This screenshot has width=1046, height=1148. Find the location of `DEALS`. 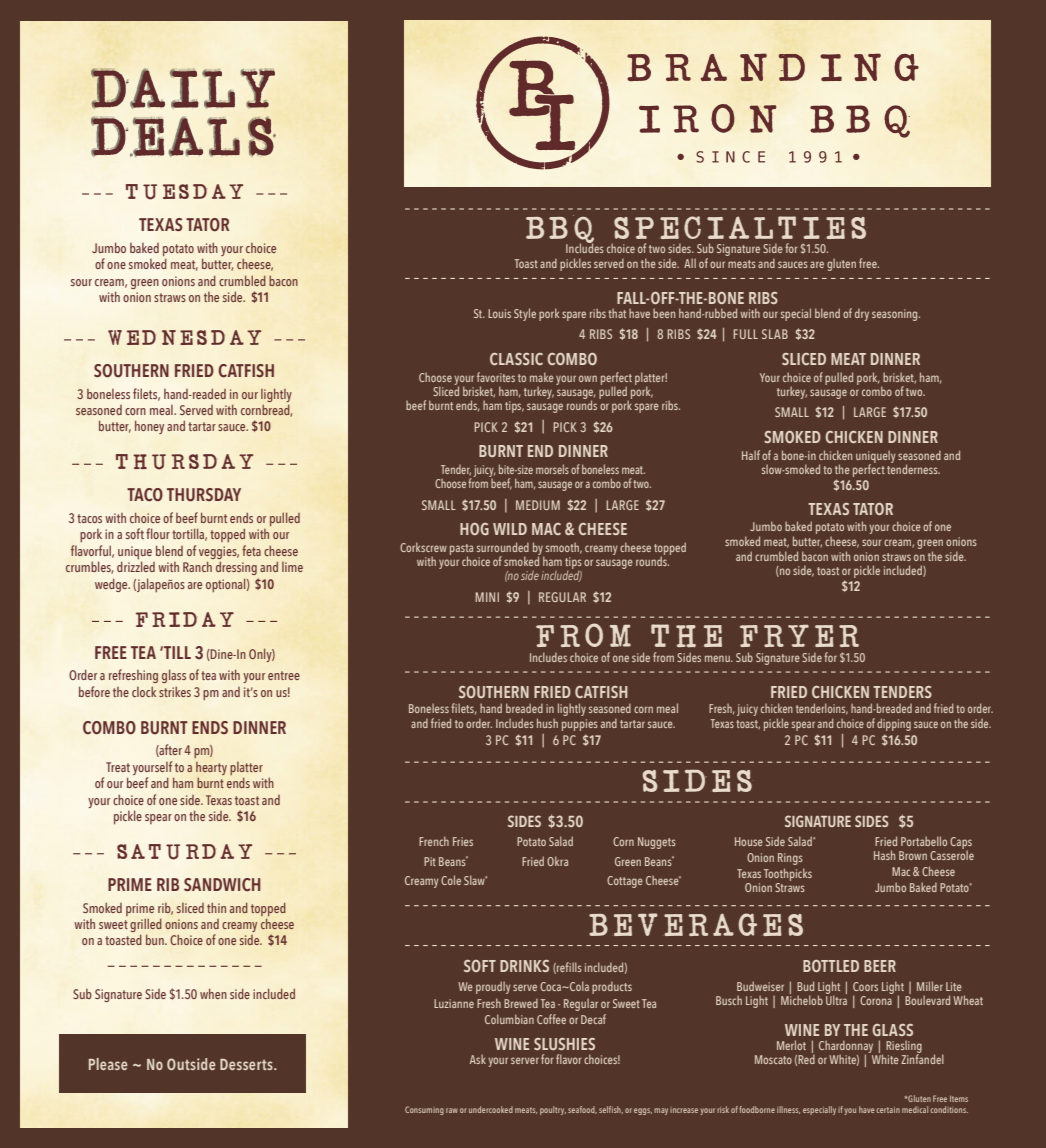

DEALS is located at coordinates (183, 136).
